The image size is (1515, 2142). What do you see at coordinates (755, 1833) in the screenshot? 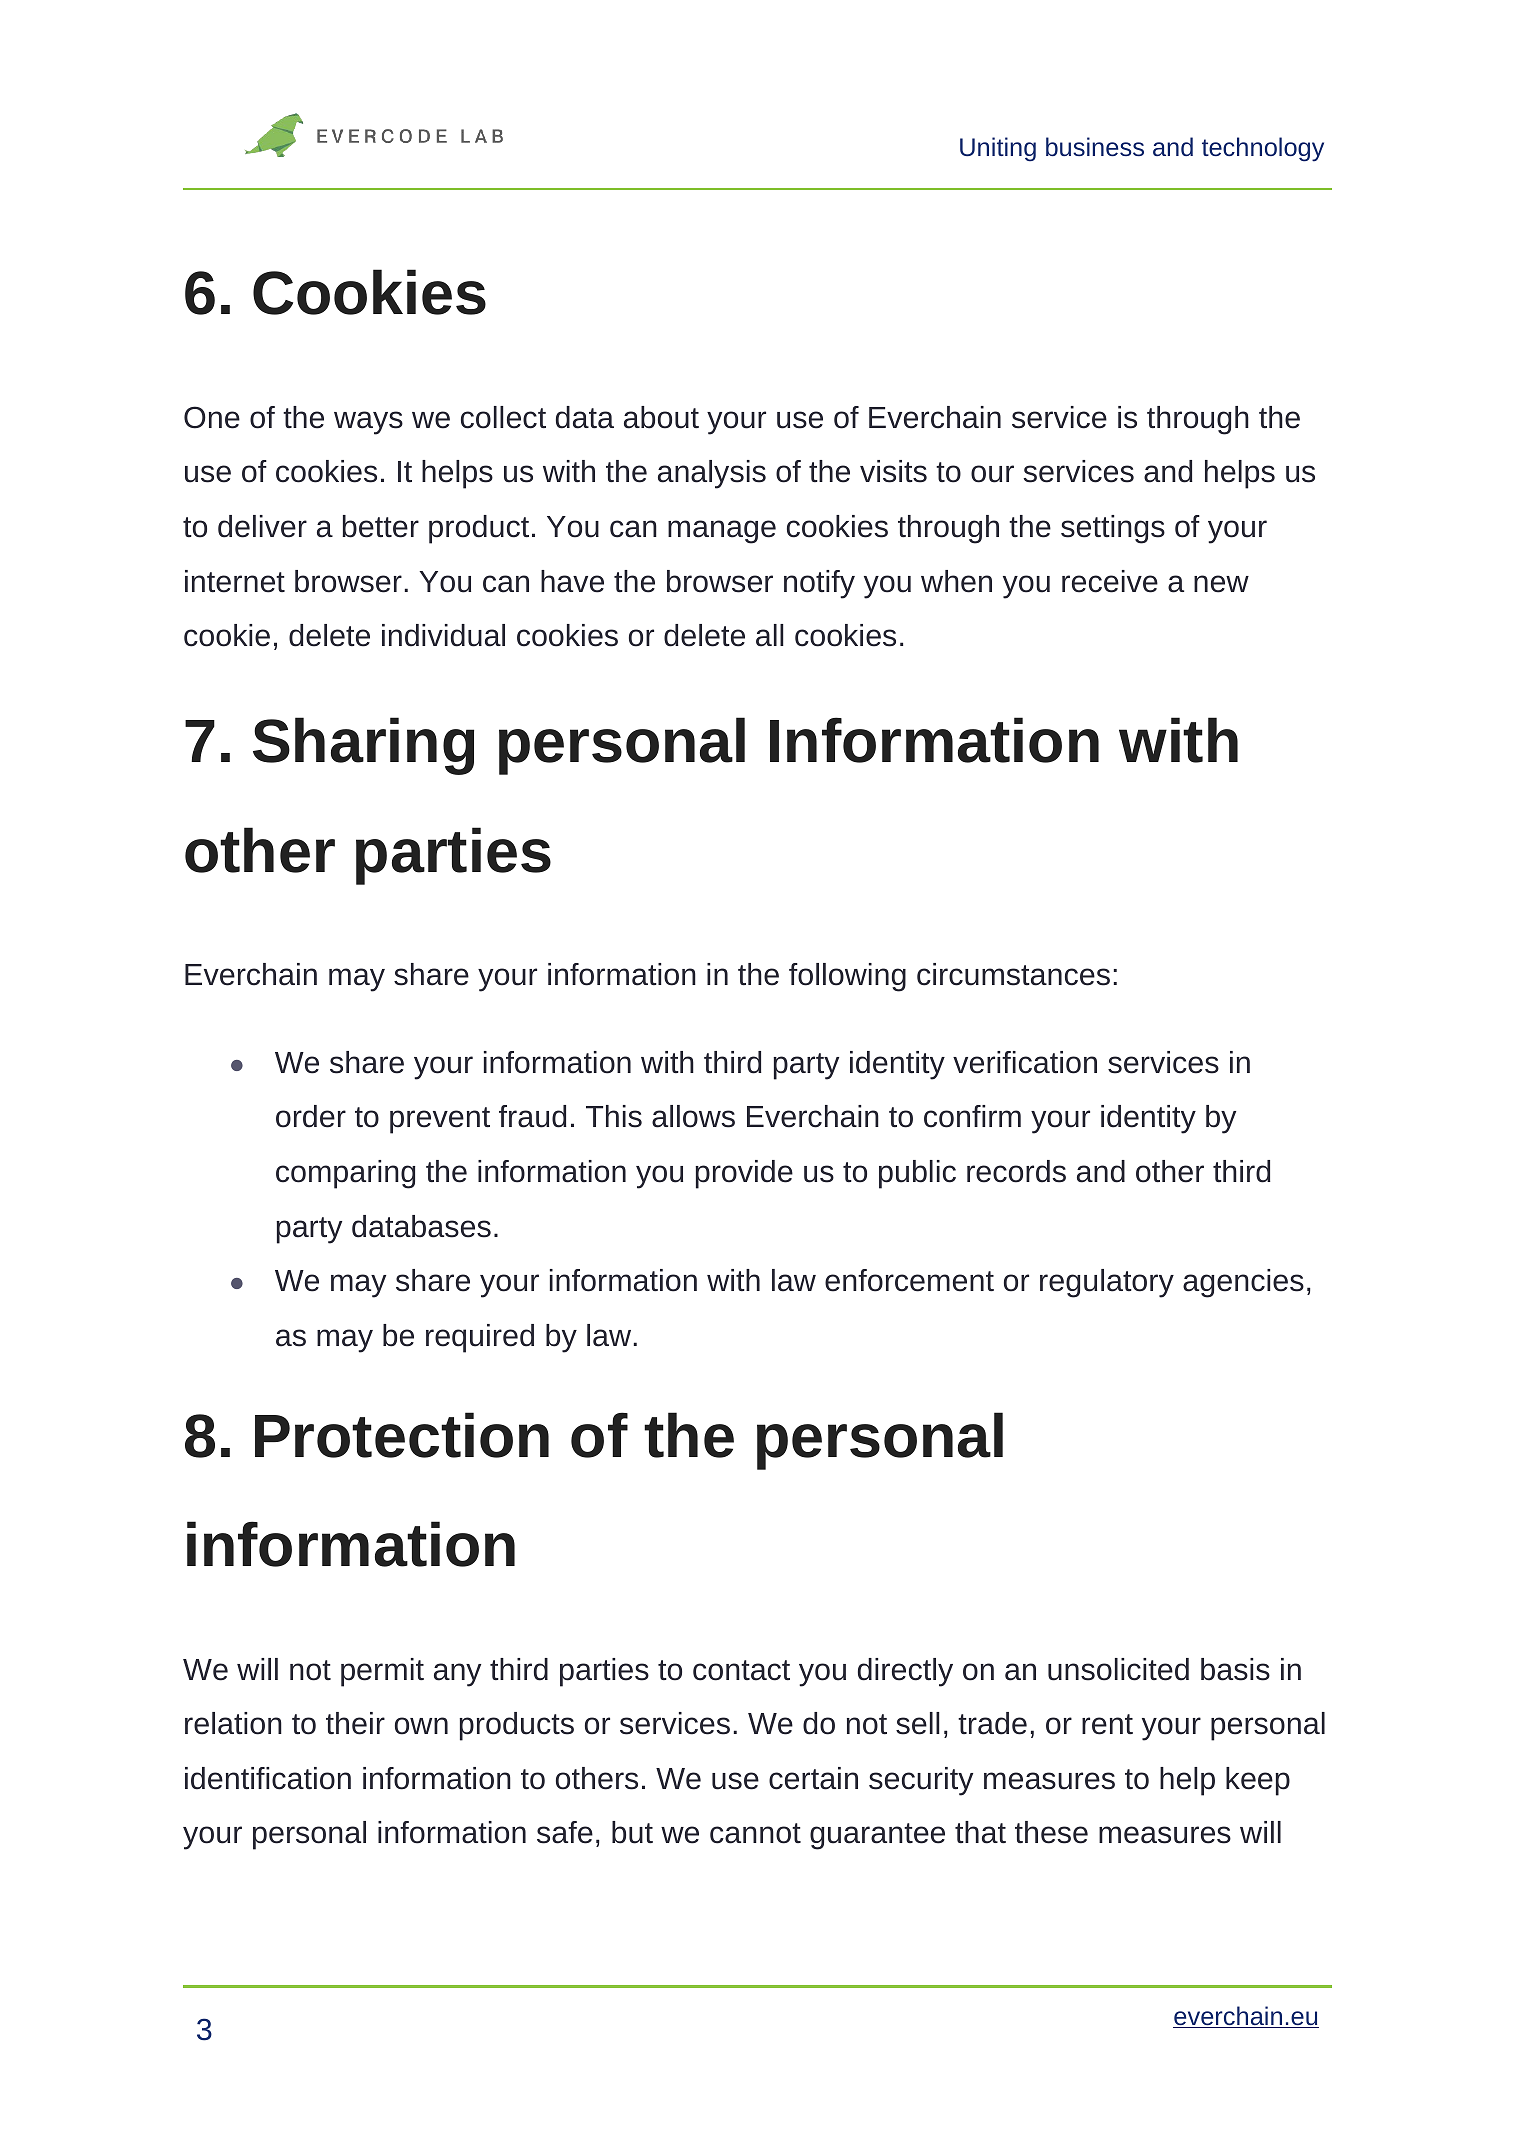
I see `cannot` at bounding box center [755, 1833].
